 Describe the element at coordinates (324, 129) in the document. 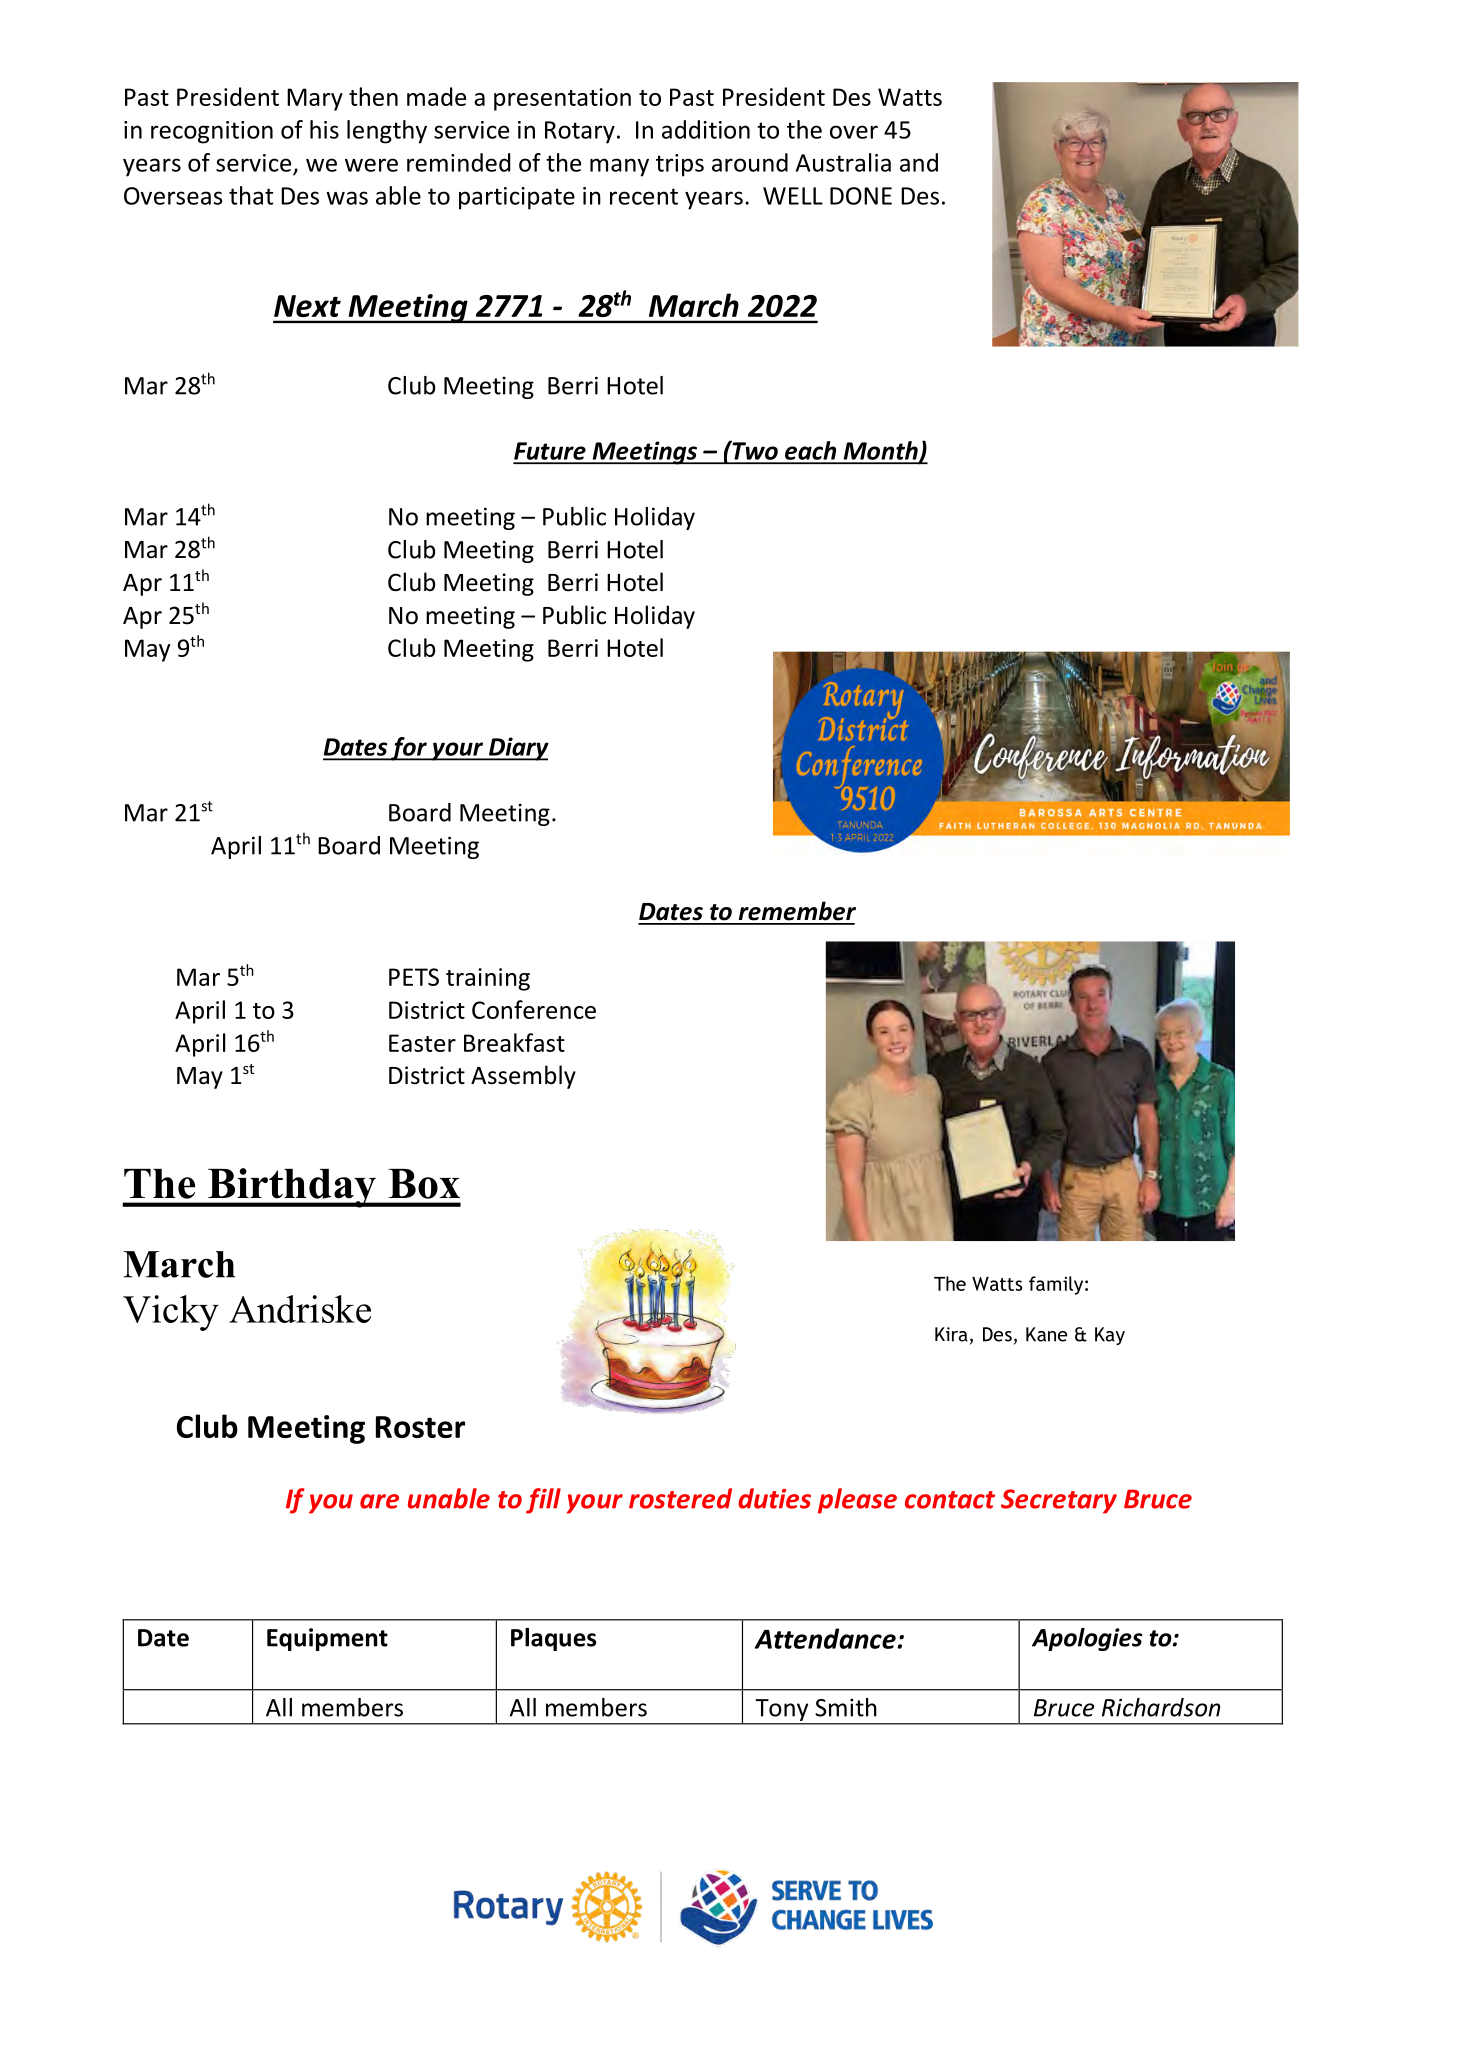

I see `his` at that location.
